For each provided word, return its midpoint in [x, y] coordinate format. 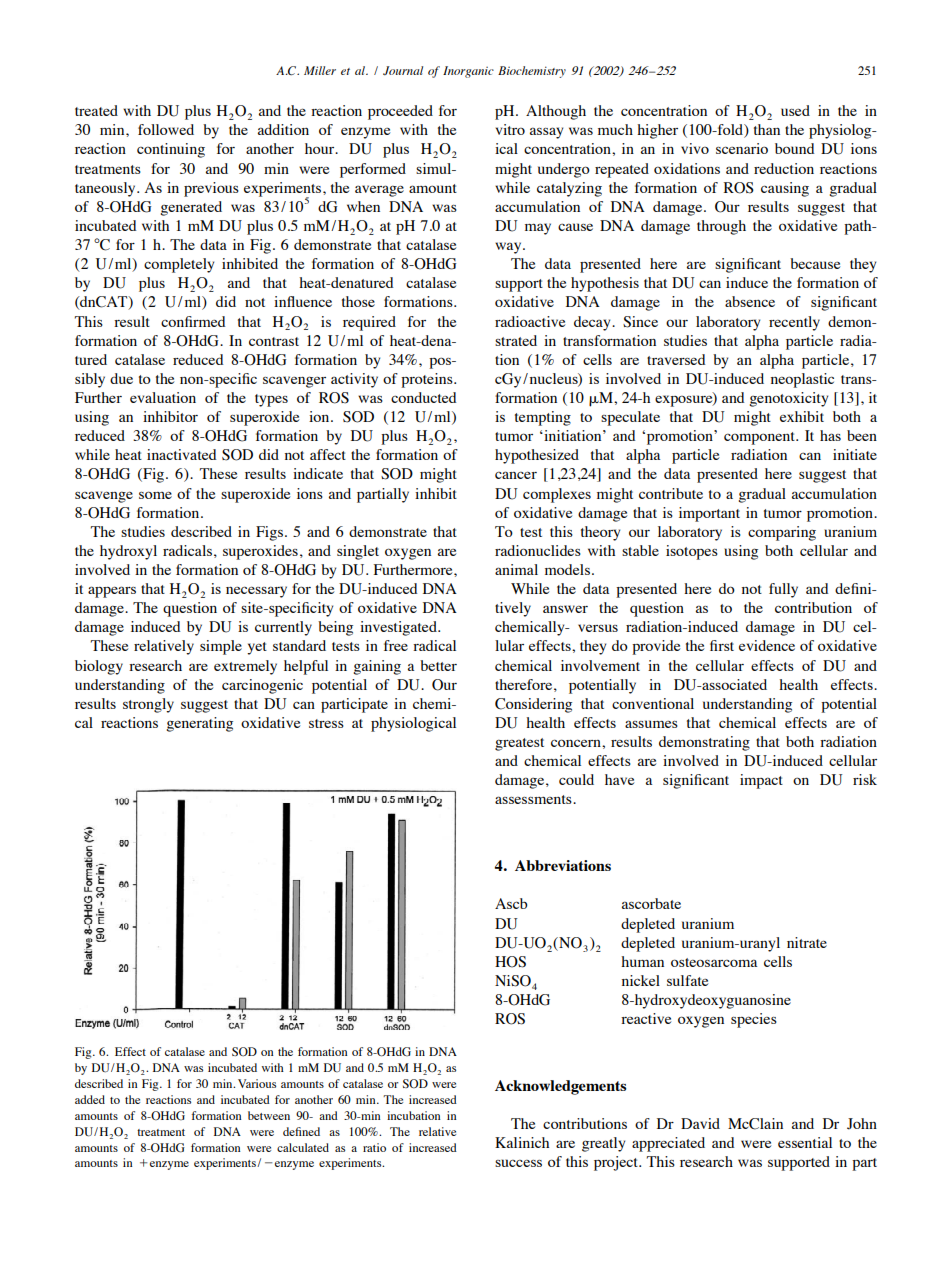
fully [783, 590]
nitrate [807, 942]
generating [200, 724]
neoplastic [802, 380]
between [269, 1115]
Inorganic [468, 72]
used [795, 110]
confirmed [193, 321]
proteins [428, 380]
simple [221, 647]
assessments [534, 799]
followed [166, 129]
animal [516, 569]
